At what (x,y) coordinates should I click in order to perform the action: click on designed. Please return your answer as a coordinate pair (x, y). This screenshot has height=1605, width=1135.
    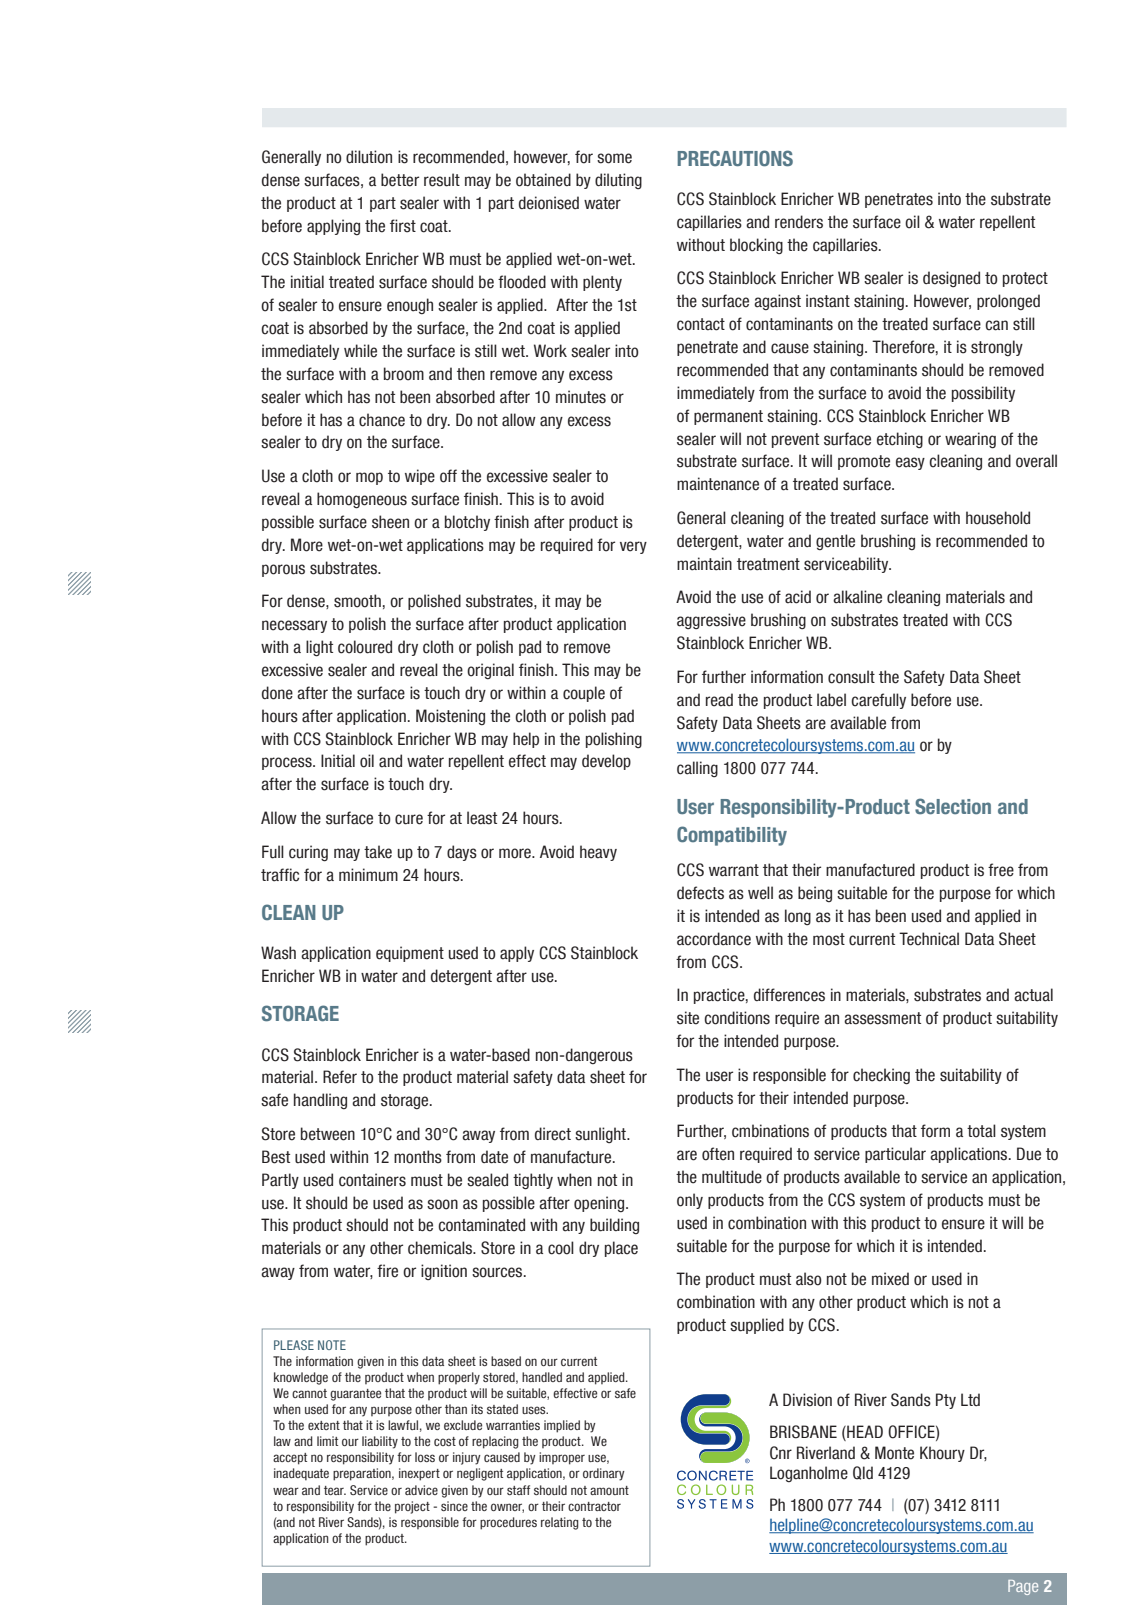
    Looking at the image, I should click on (951, 279).
